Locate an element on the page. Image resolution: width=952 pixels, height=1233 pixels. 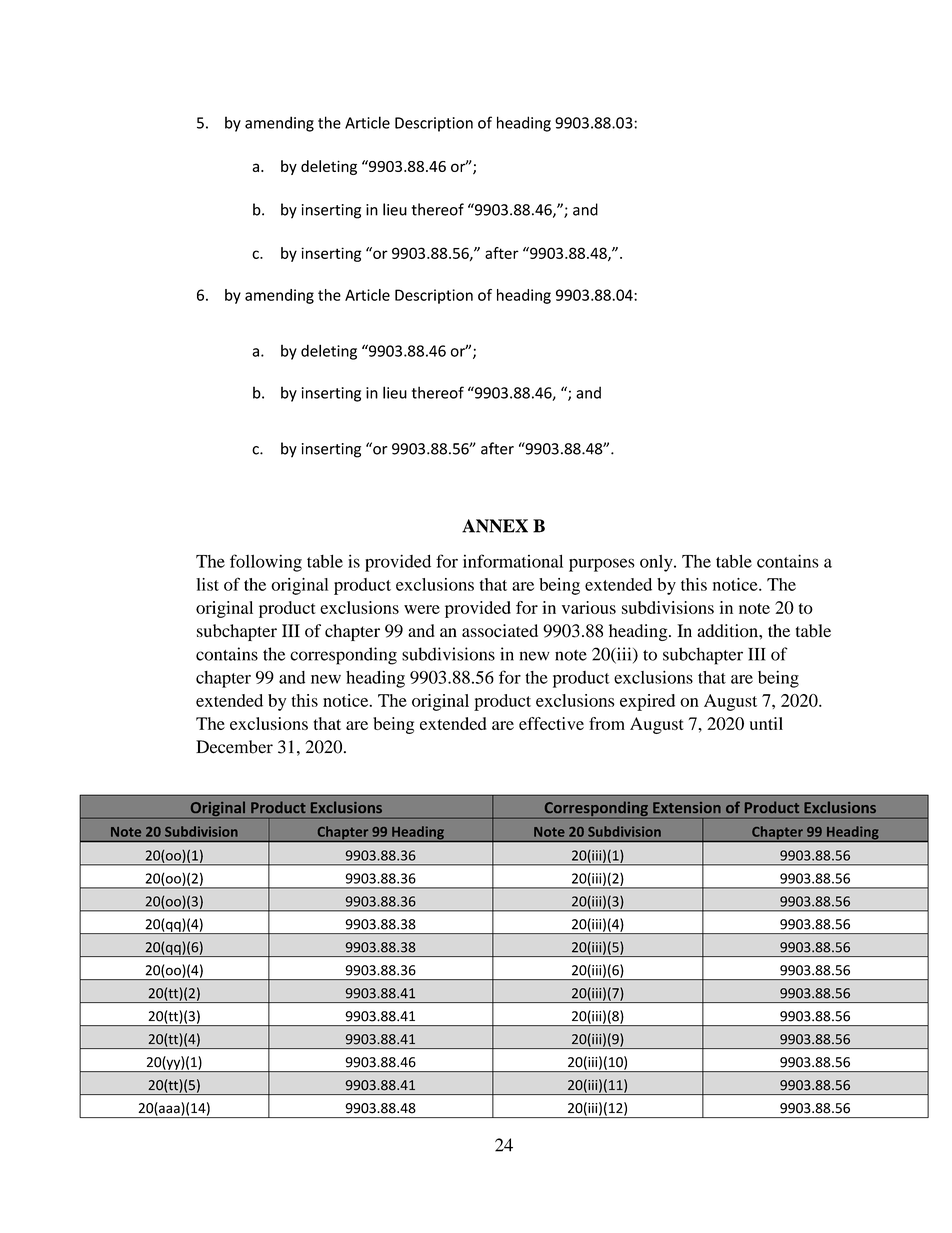
expired is located at coordinates (647, 702).
